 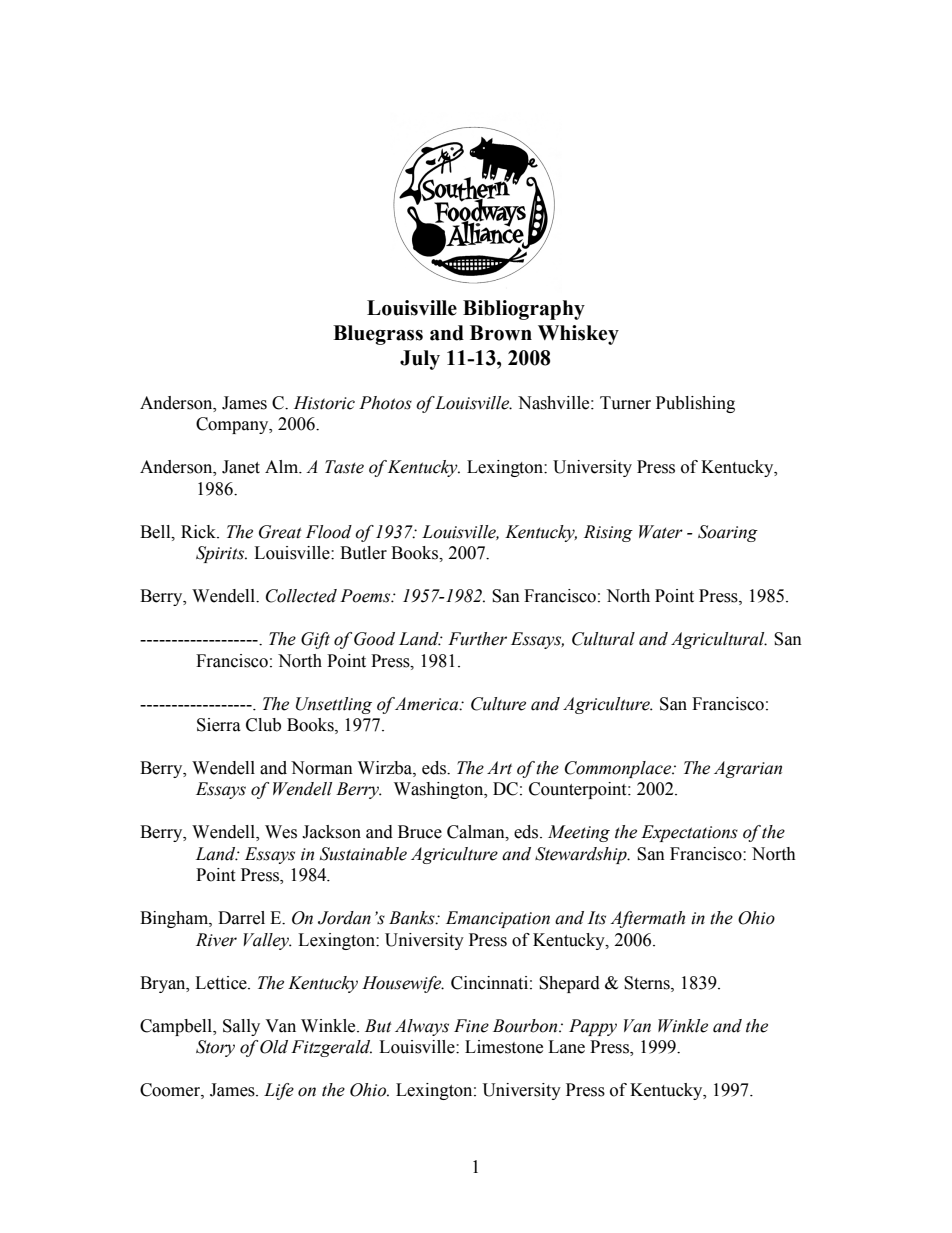 What do you see at coordinates (219, 725) in the document?
I see `Sierra` at bounding box center [219, 725].
